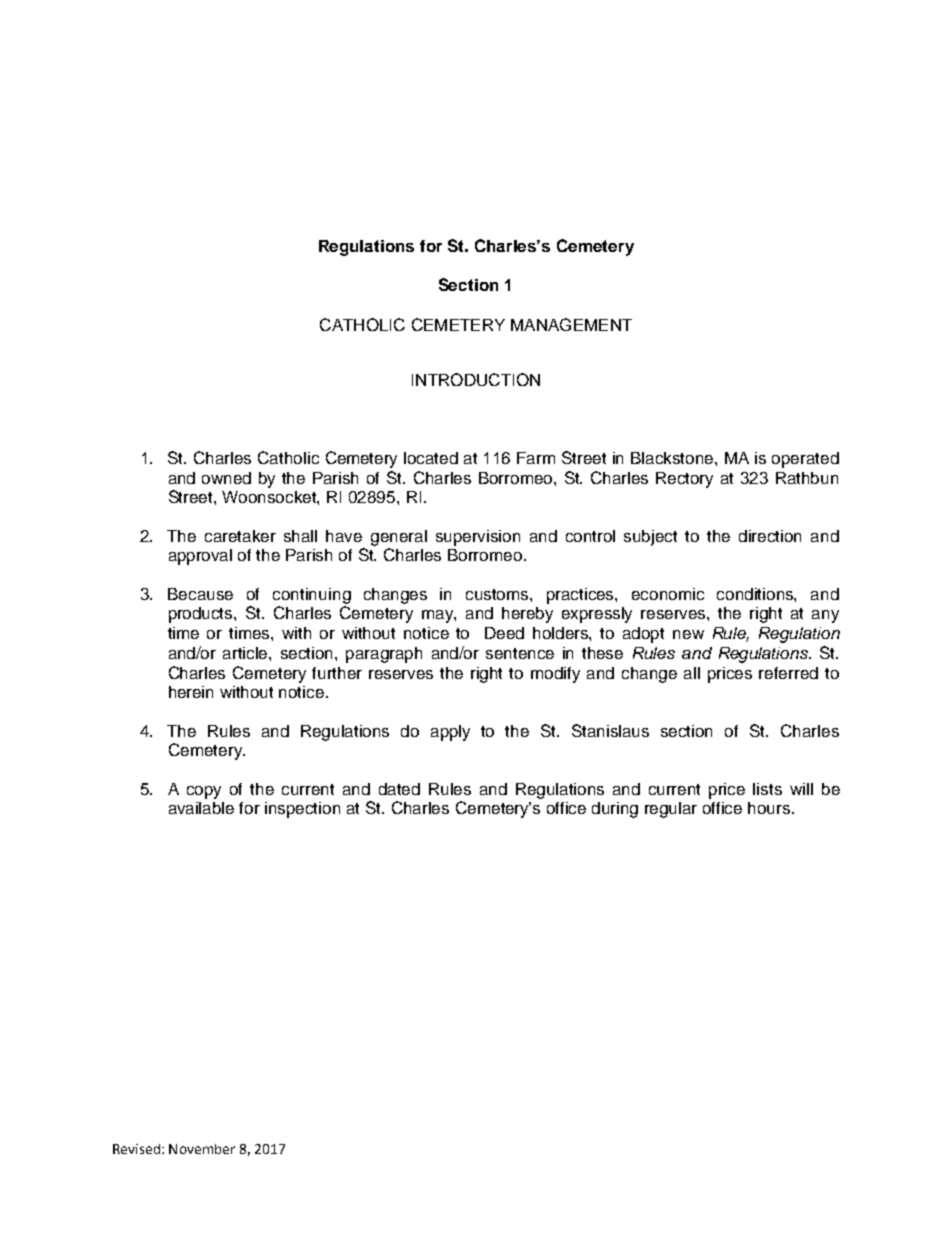 This document has height=1233, width=952. I want to click on INTRODUCTION, so click(476, 379).
